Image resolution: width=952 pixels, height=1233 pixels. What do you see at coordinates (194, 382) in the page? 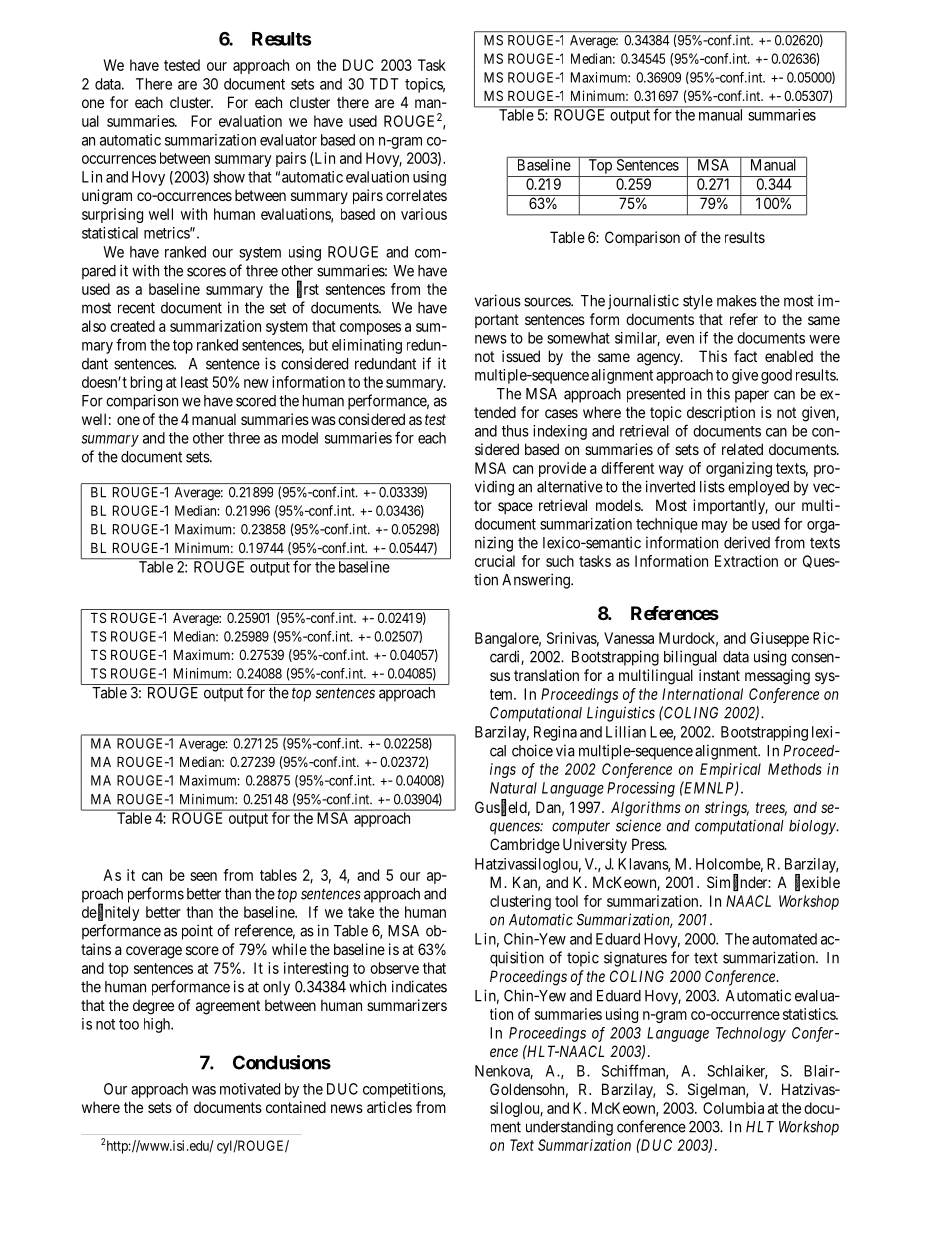
I see `least` at bounding box center [194, 382].
